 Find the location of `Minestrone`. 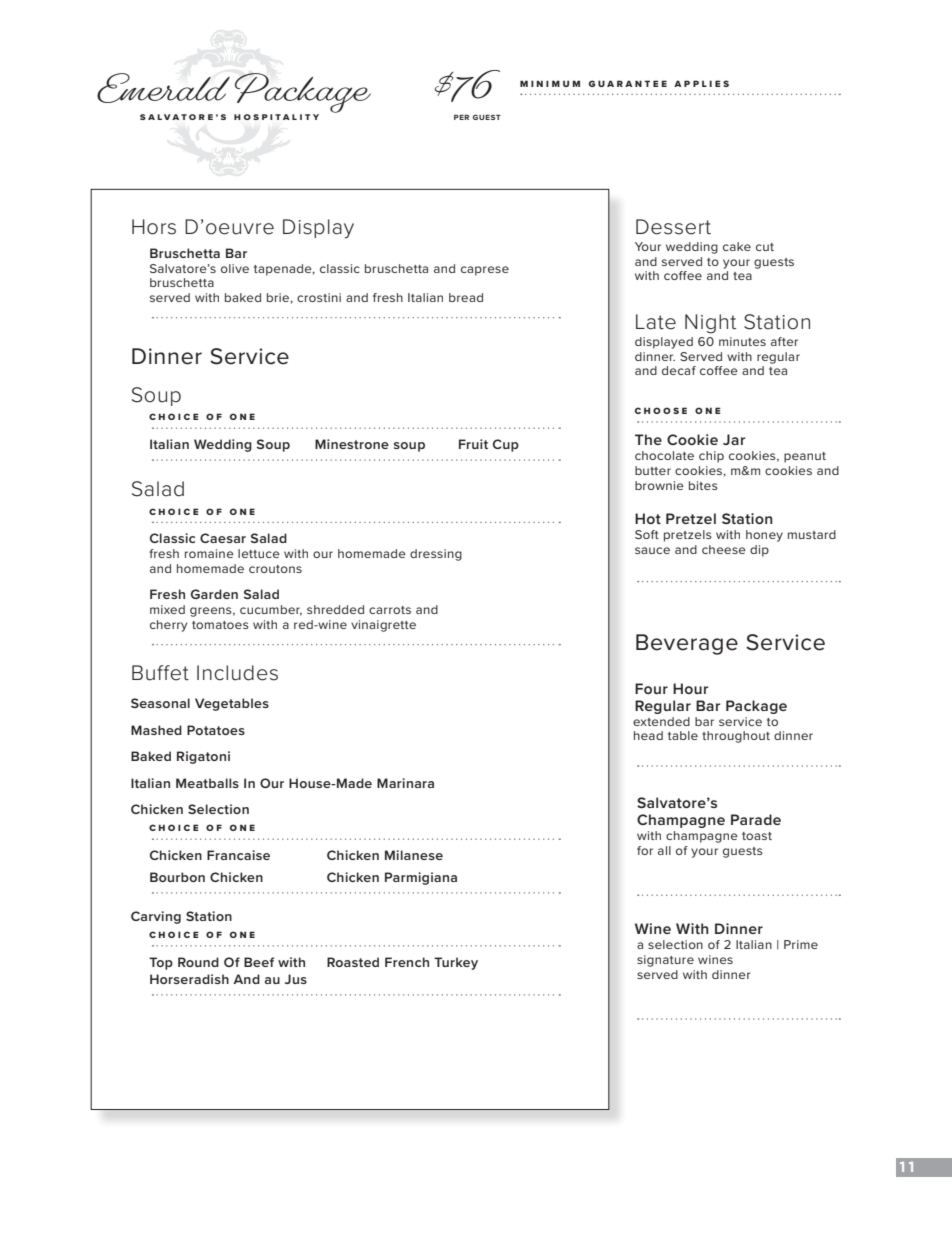

Minestrone is located at coordinates (352, 444).
